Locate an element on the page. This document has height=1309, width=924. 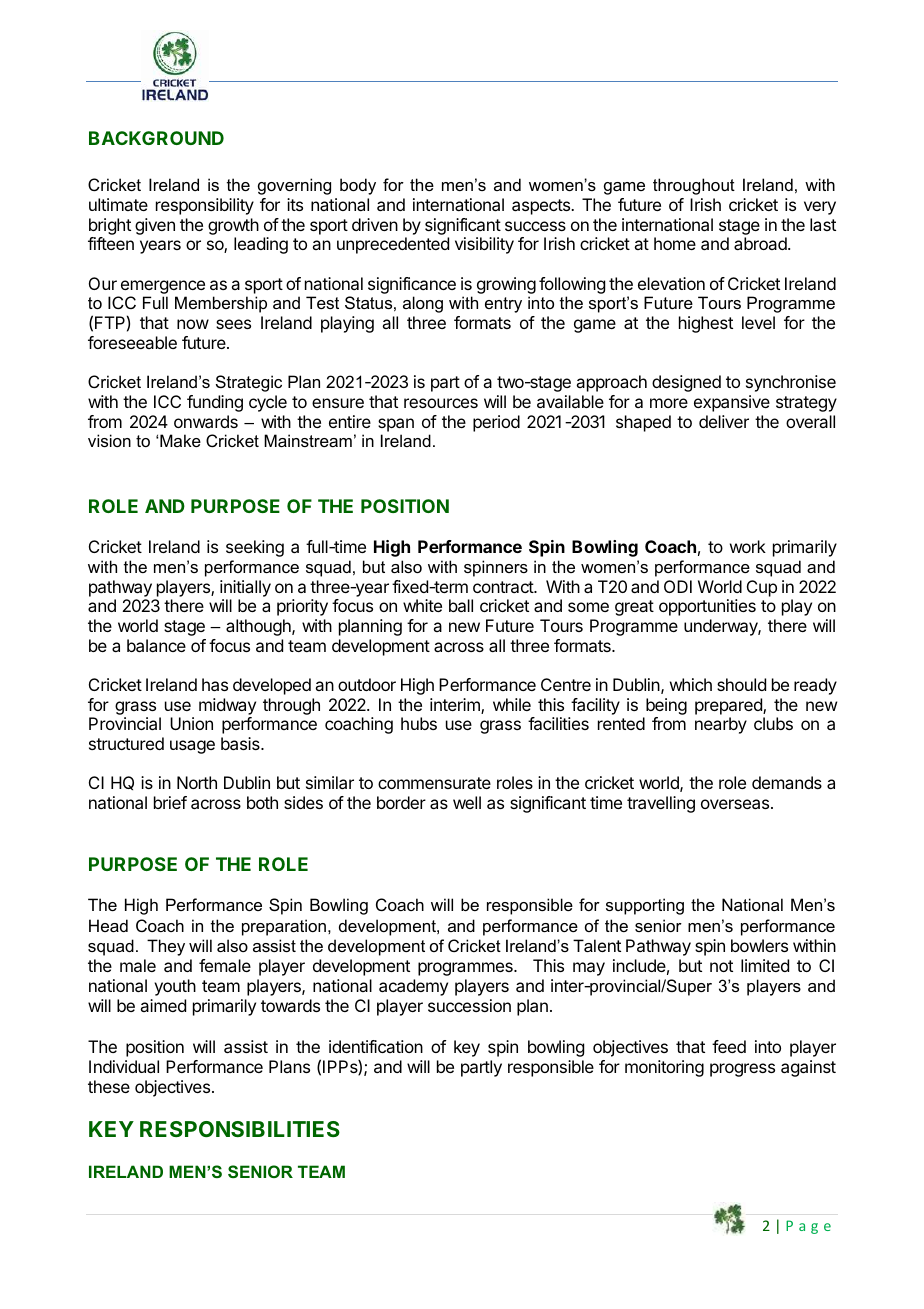
responsibility is located at coordinates (205, 206).
